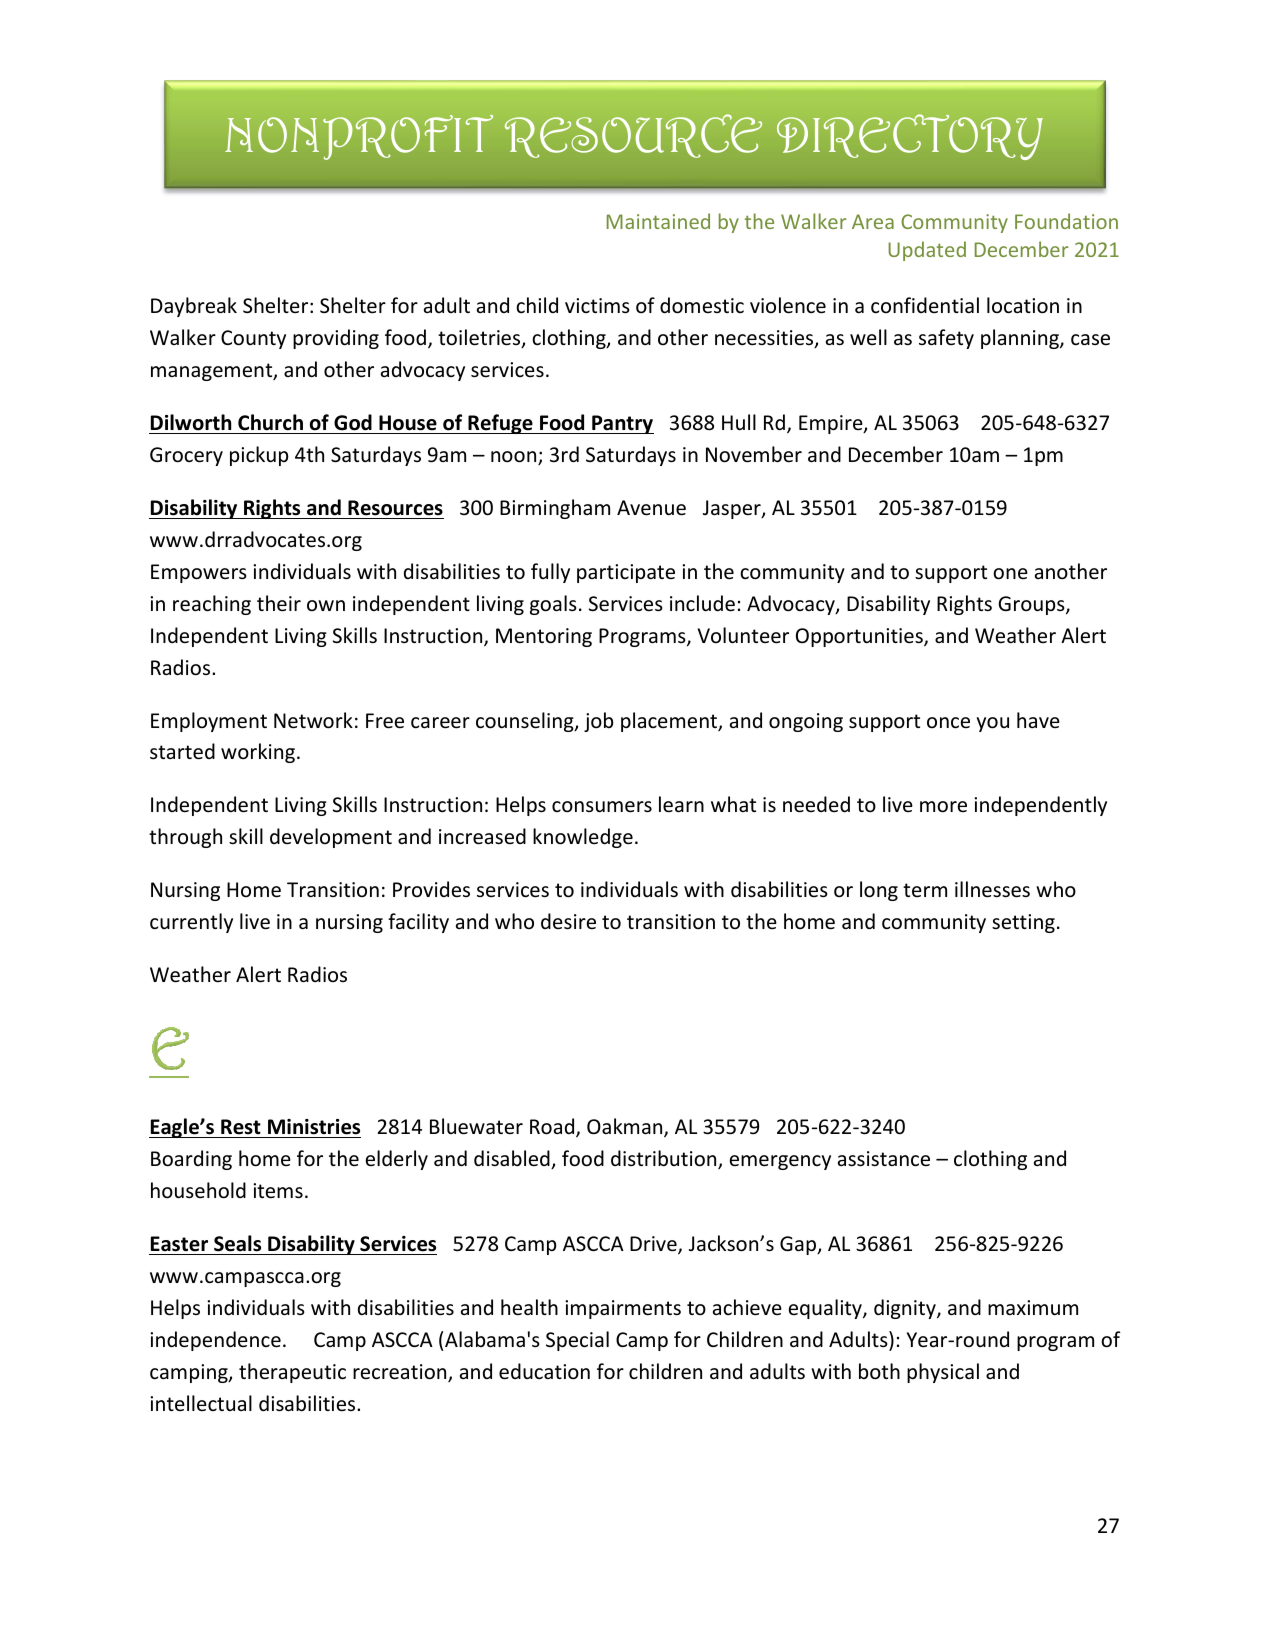 The image size is (1269, 1642). Describe the element at coordinates (658, 221) in the document. I see `Maintained` at that location.
